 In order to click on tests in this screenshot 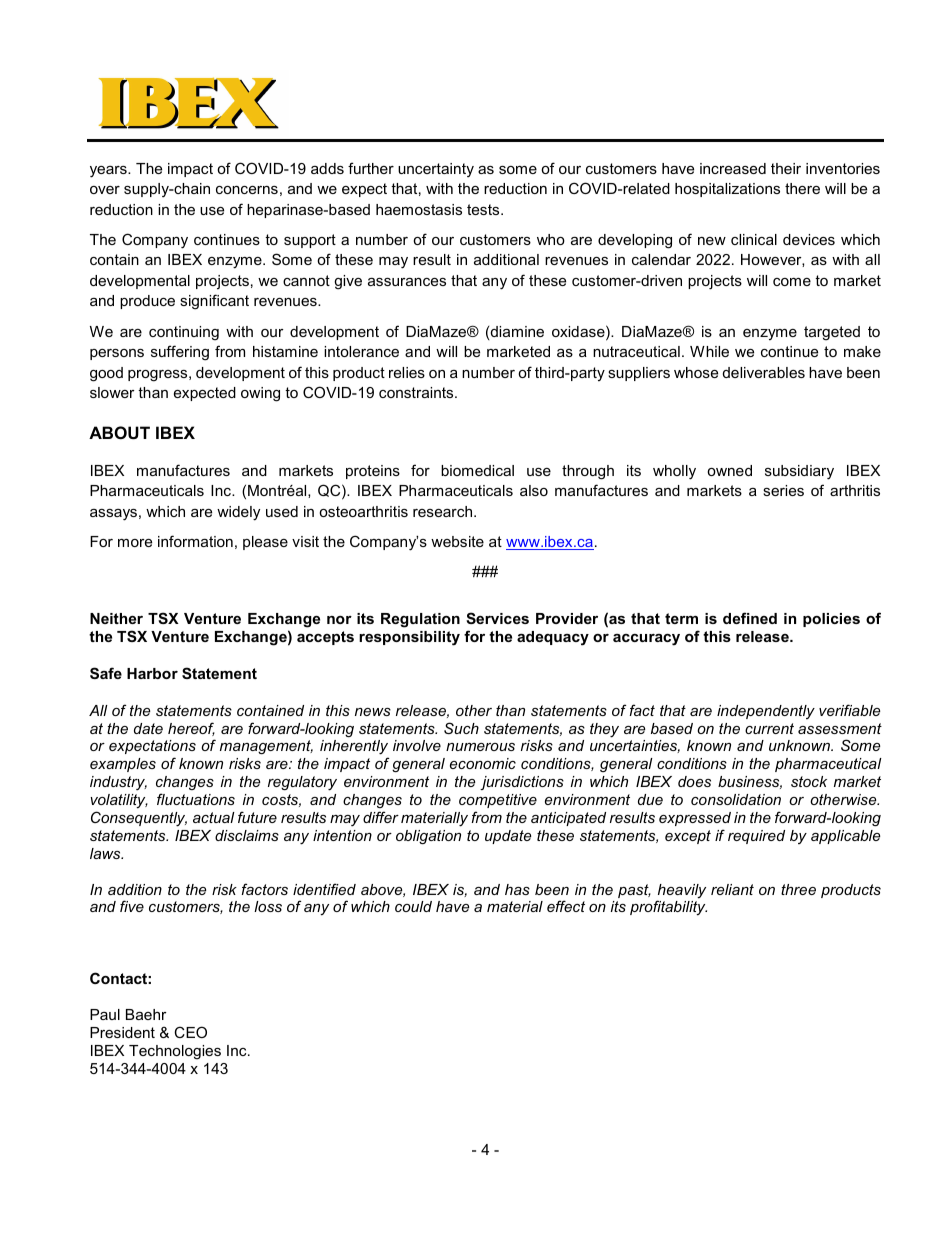, I will do `click(484, 209)`.
